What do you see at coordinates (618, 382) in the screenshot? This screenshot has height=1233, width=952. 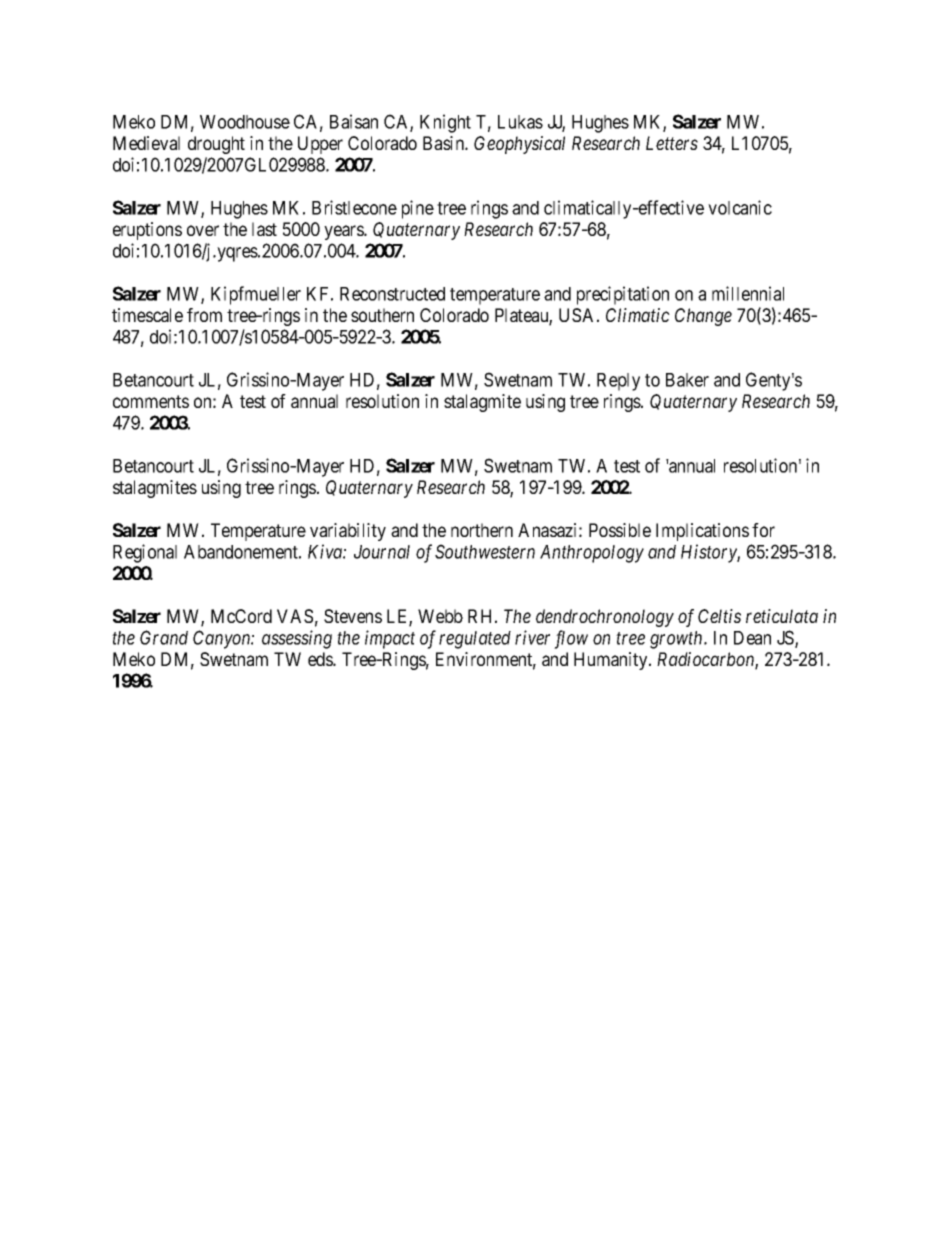 I see `Reply` at bounding box center [618, 382].
